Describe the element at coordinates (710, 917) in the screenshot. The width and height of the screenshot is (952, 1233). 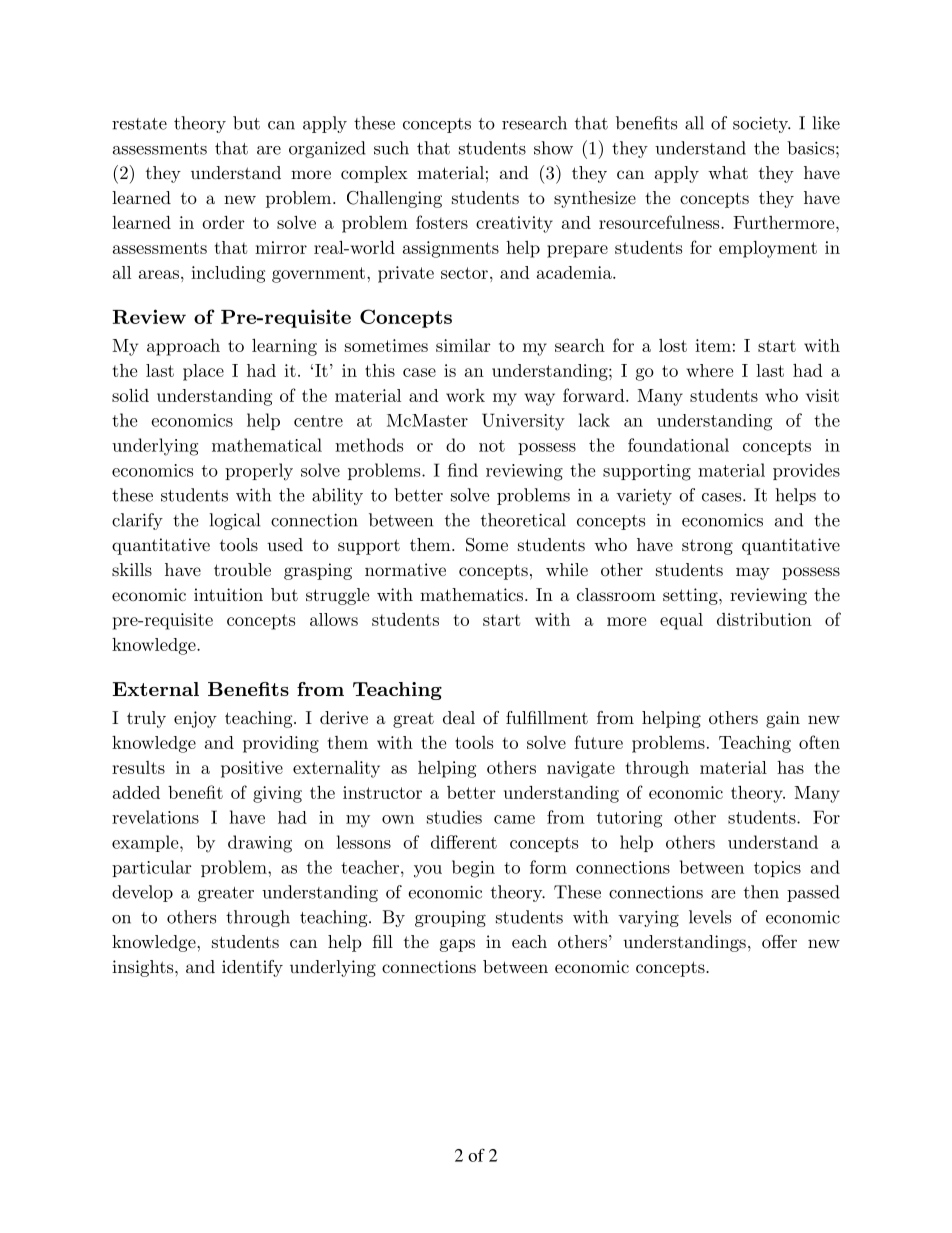
I see `levels` at that location.
